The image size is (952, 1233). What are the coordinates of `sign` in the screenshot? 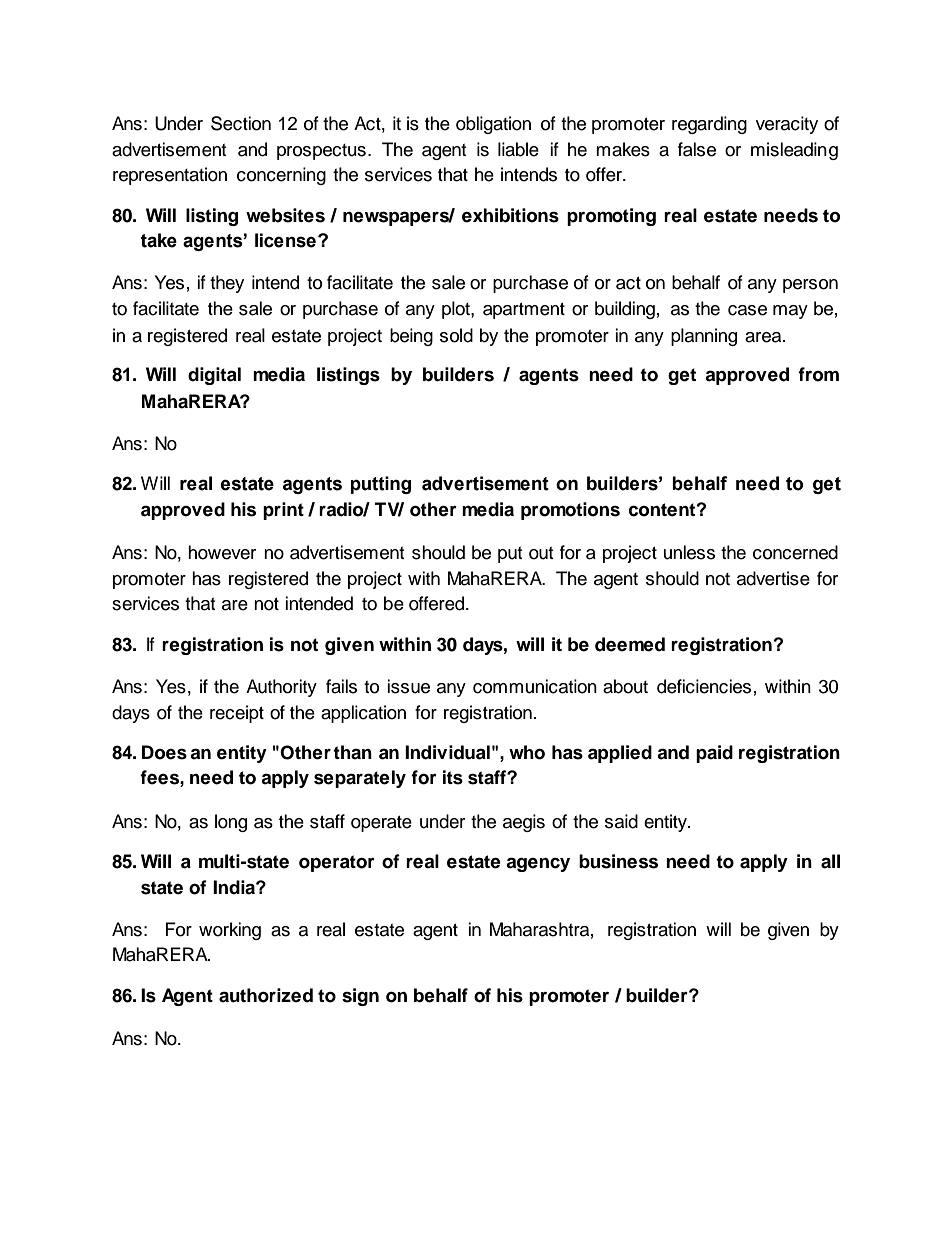 It's located at (360, 997).
